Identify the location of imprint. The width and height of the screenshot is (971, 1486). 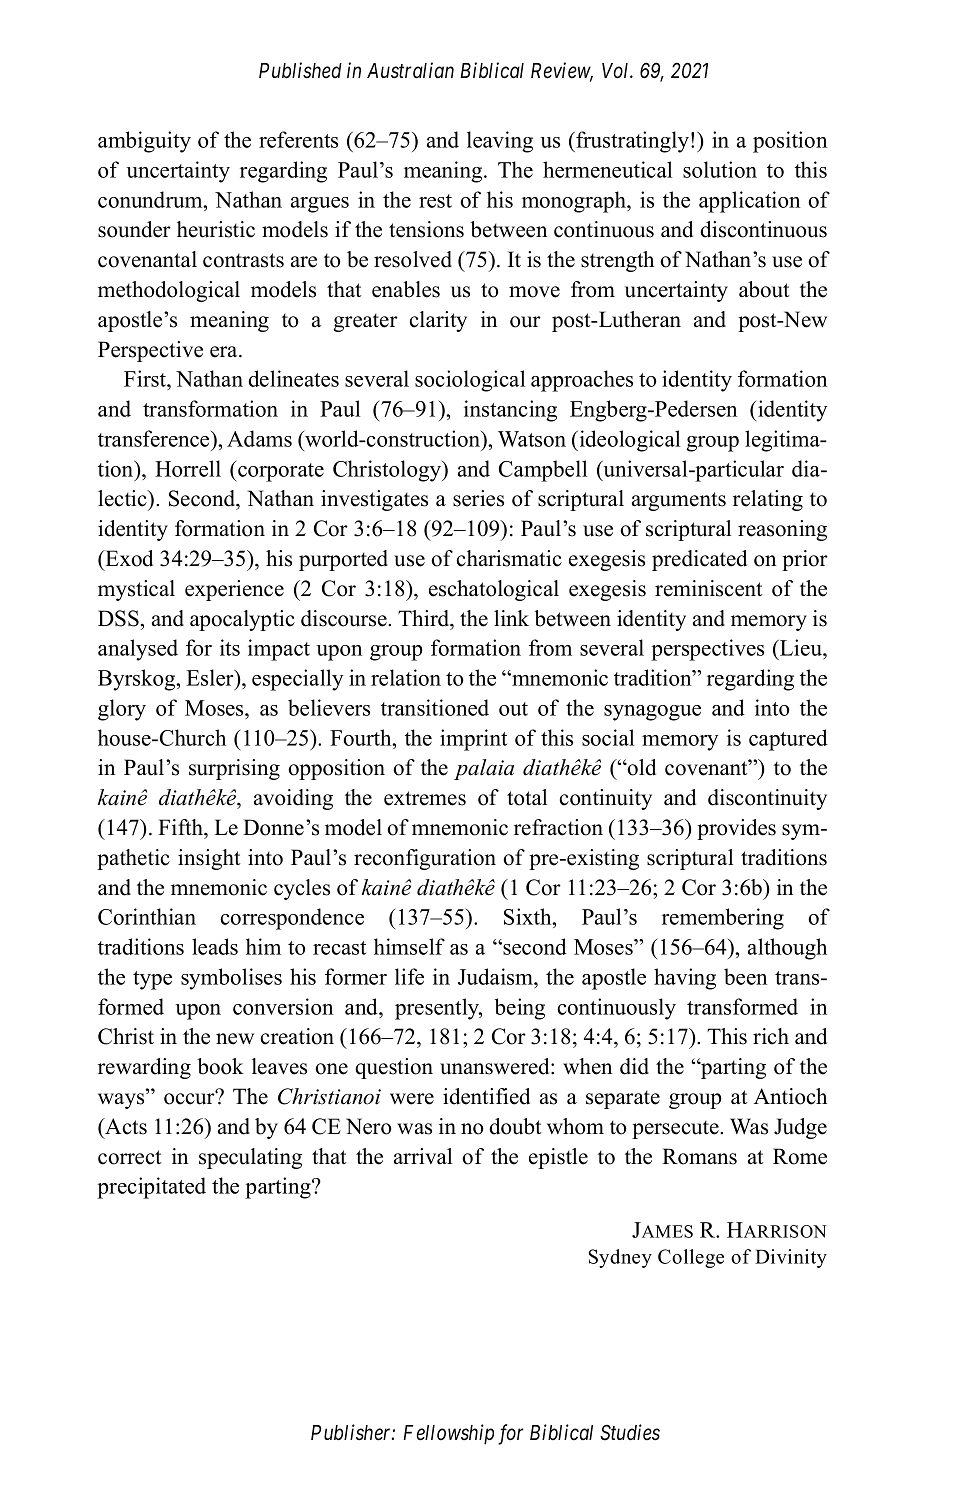
(473, 740).
